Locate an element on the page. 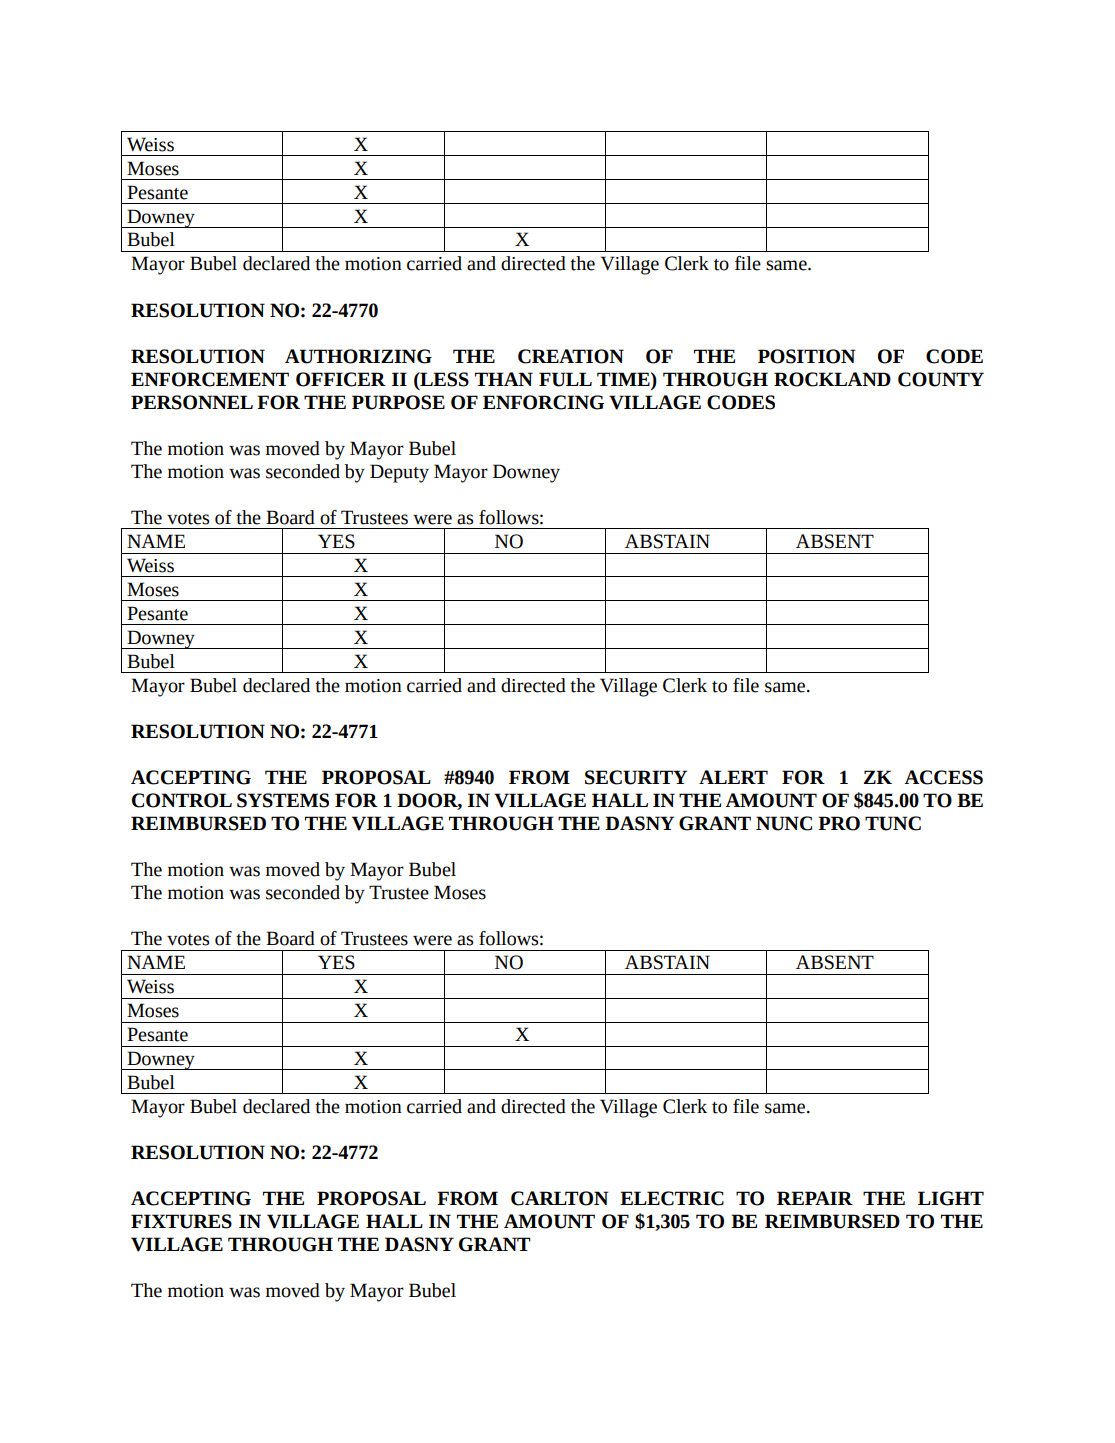 The height and width of the document is (1443, 1115). ELECTRIC is located at coordinates (672, 1198).
